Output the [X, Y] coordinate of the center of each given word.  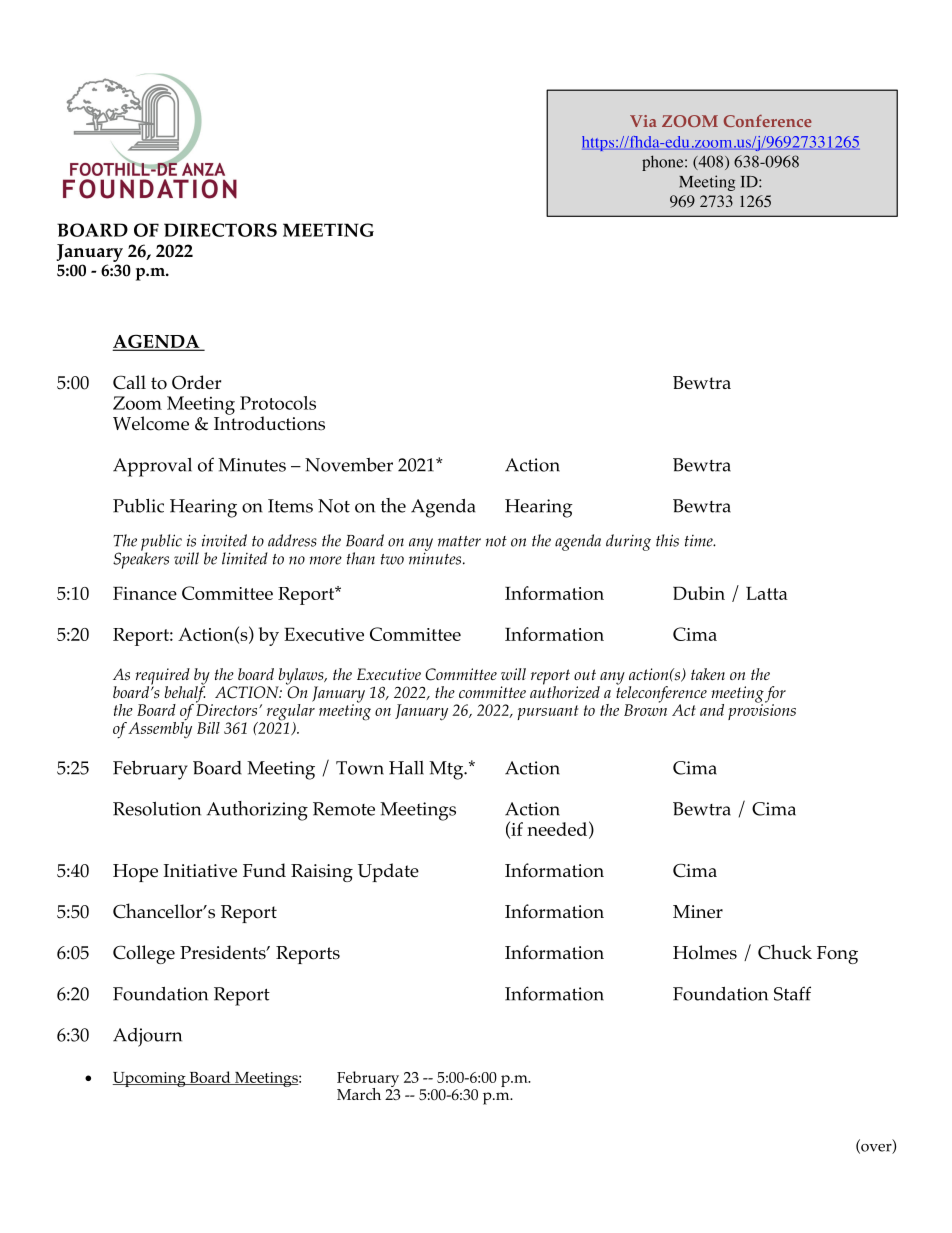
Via [643, 121]
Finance [145, 593]
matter [459, 541]
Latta [767, 593]
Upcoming [150, 1079]
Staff [792, 993]
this [667, 540]
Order [196, 382]
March [359, 1094]
